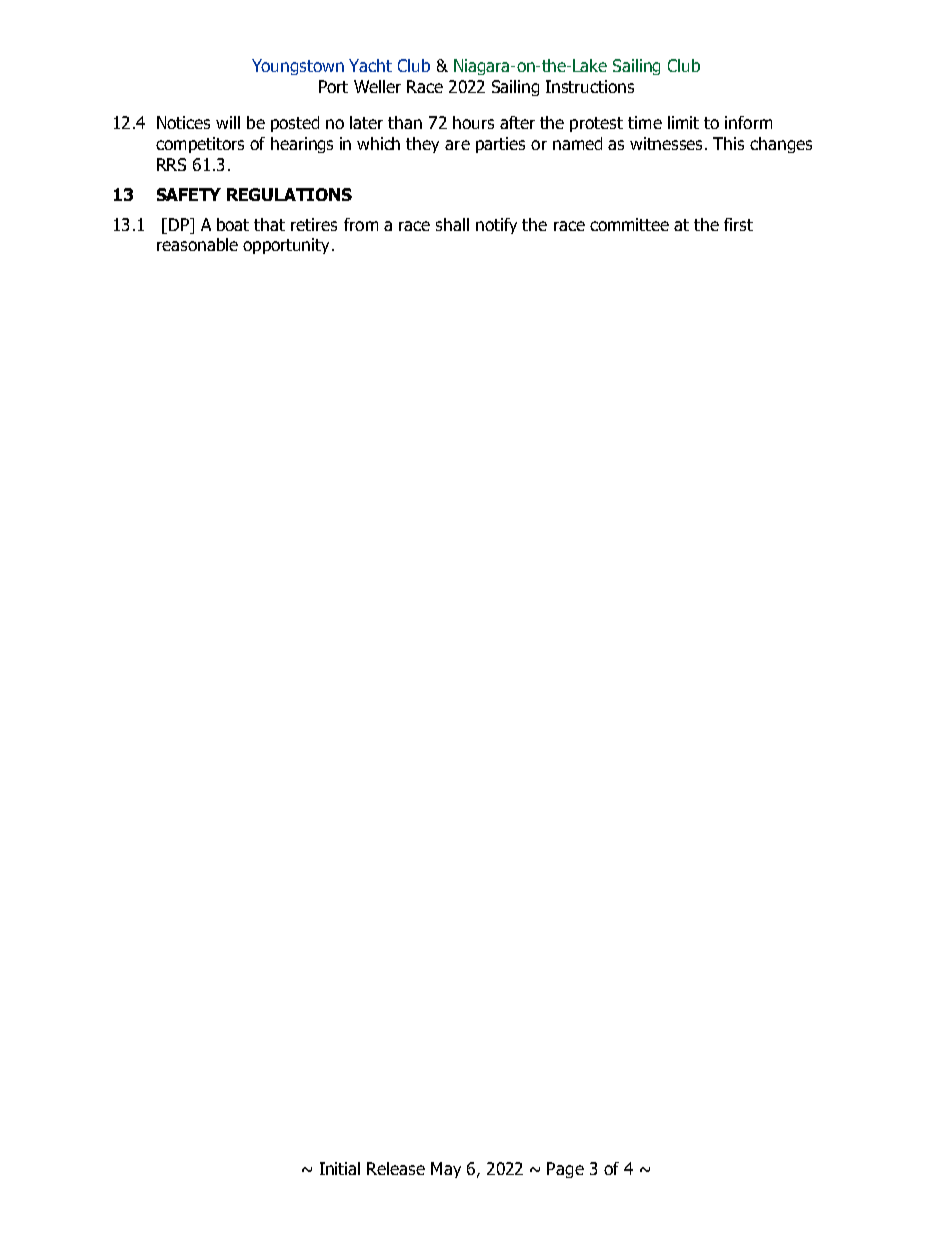 Image resolution: width=952 pixels, height=1233 pixels. What do you see at coordinates (452, 224) in the page?
I see `shall` at bounding box center [452, 224].
